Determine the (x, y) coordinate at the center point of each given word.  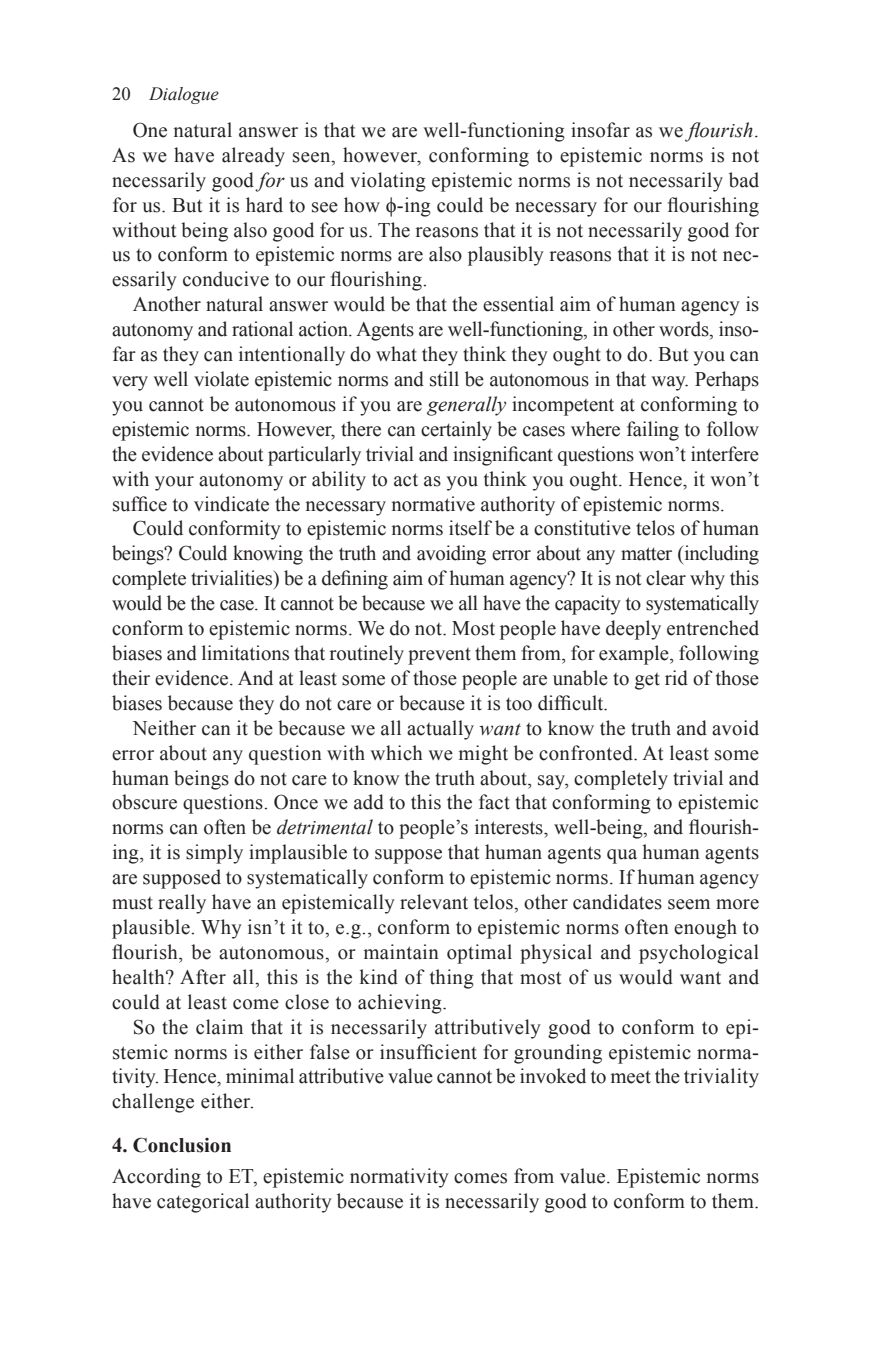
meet (631, 1077)
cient (456, 1052)
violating (388, 182)
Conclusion (182, 1145)
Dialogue (184, 95)
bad (744, 180)
